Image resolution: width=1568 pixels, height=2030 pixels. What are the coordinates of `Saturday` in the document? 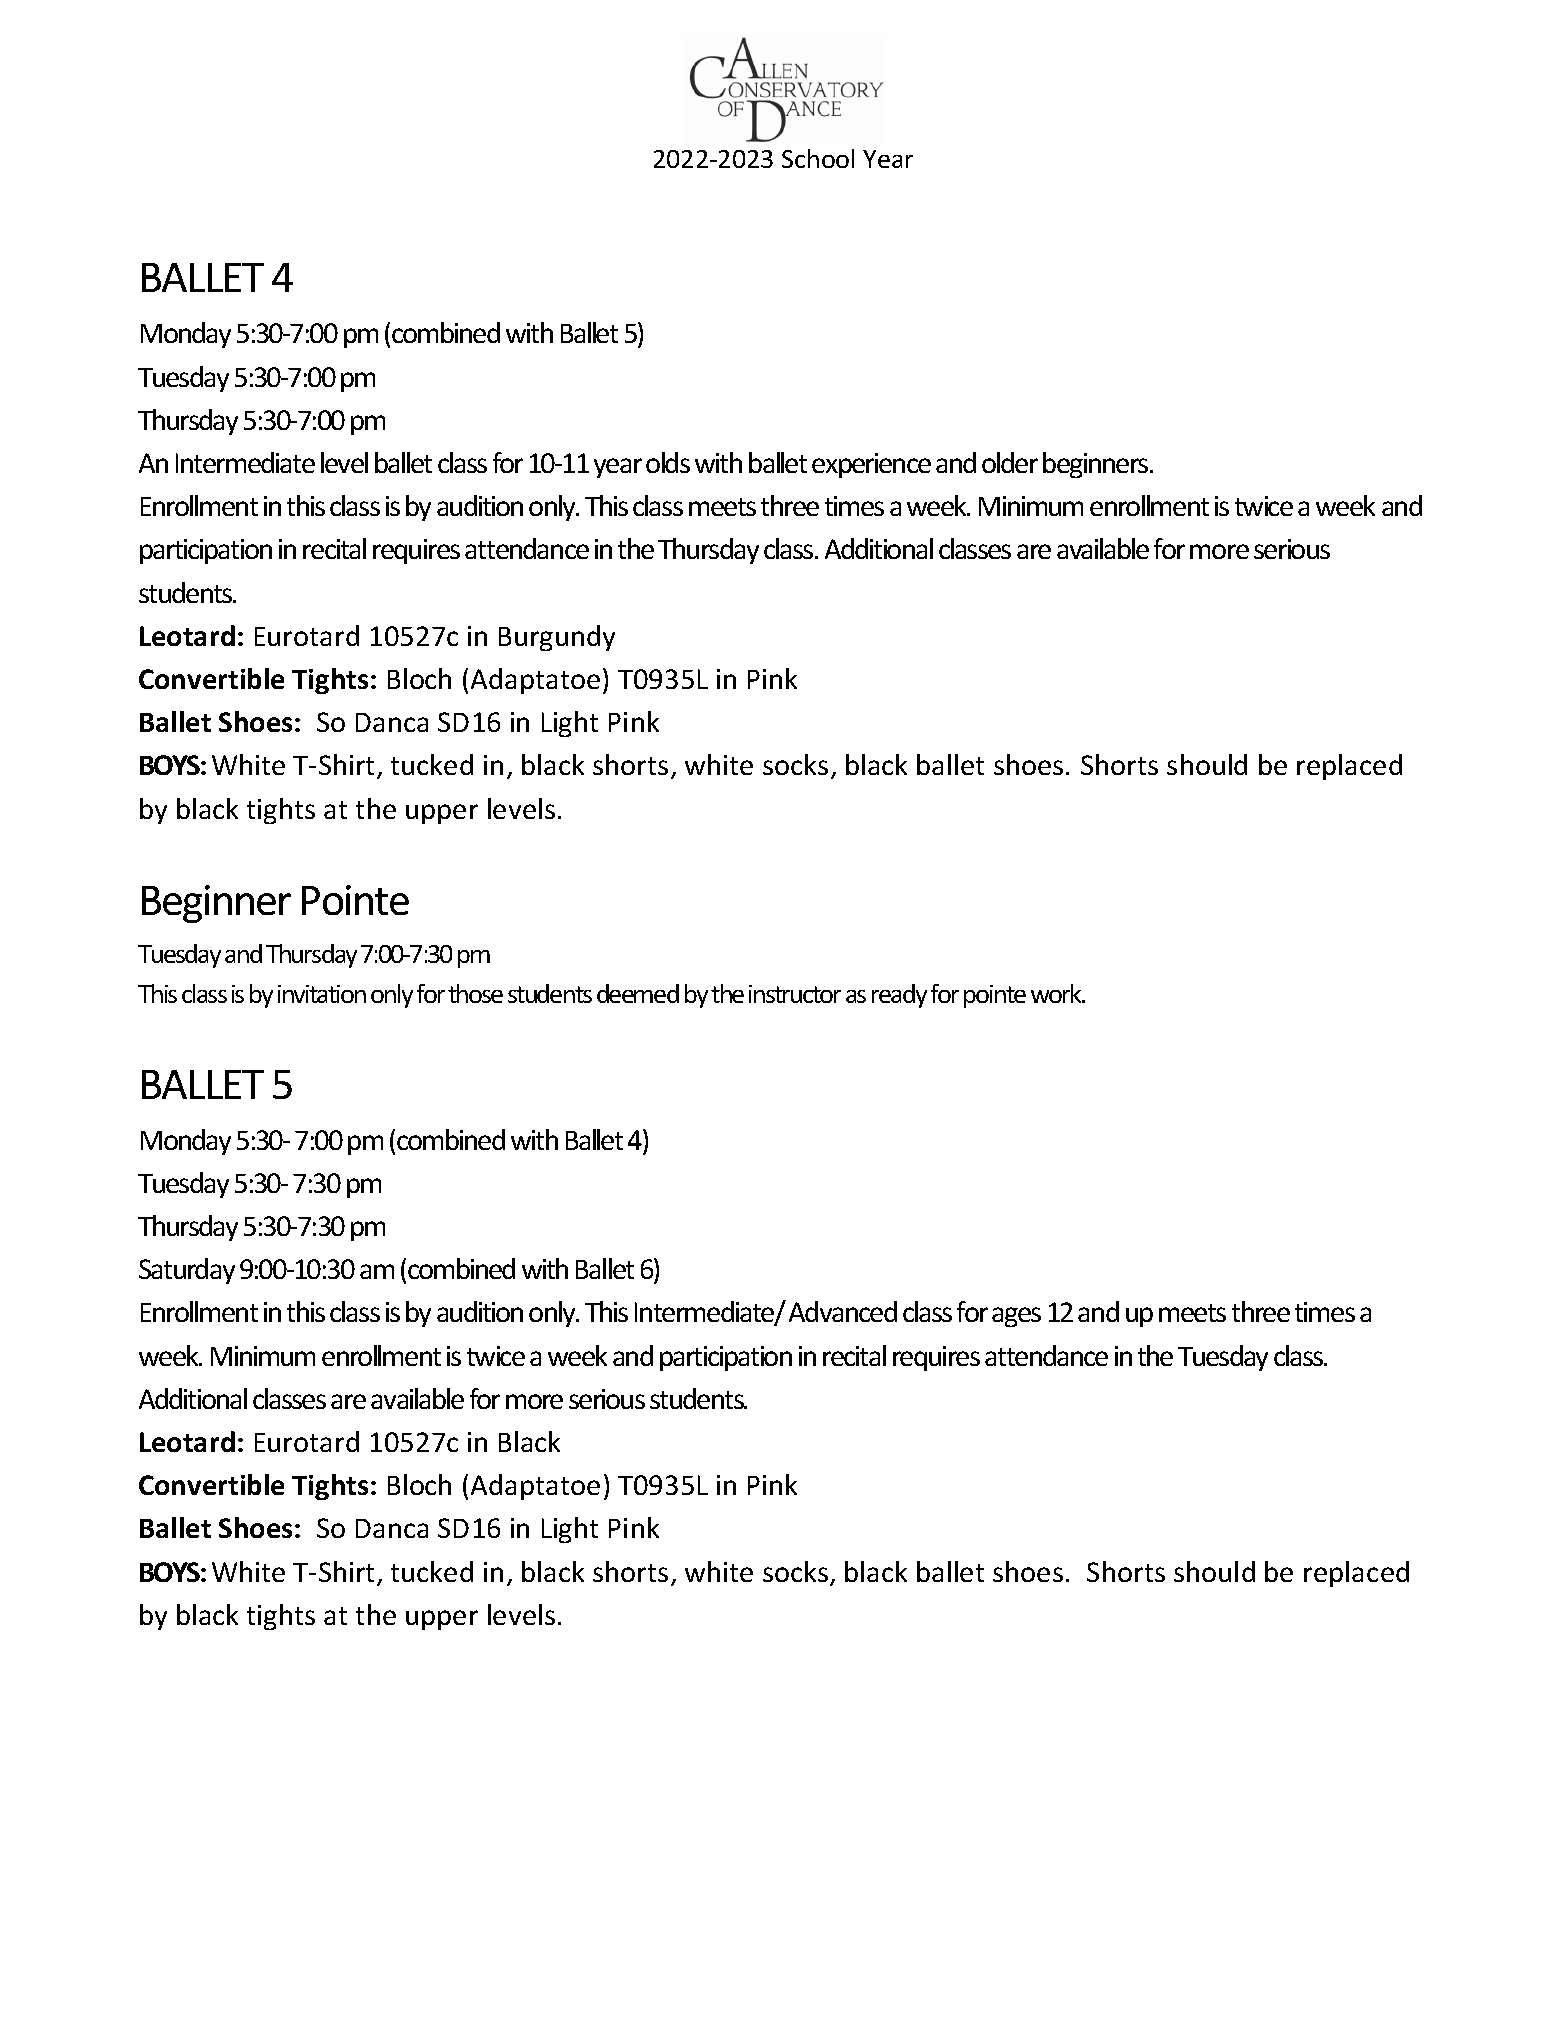 It's located at (187, 1271).
